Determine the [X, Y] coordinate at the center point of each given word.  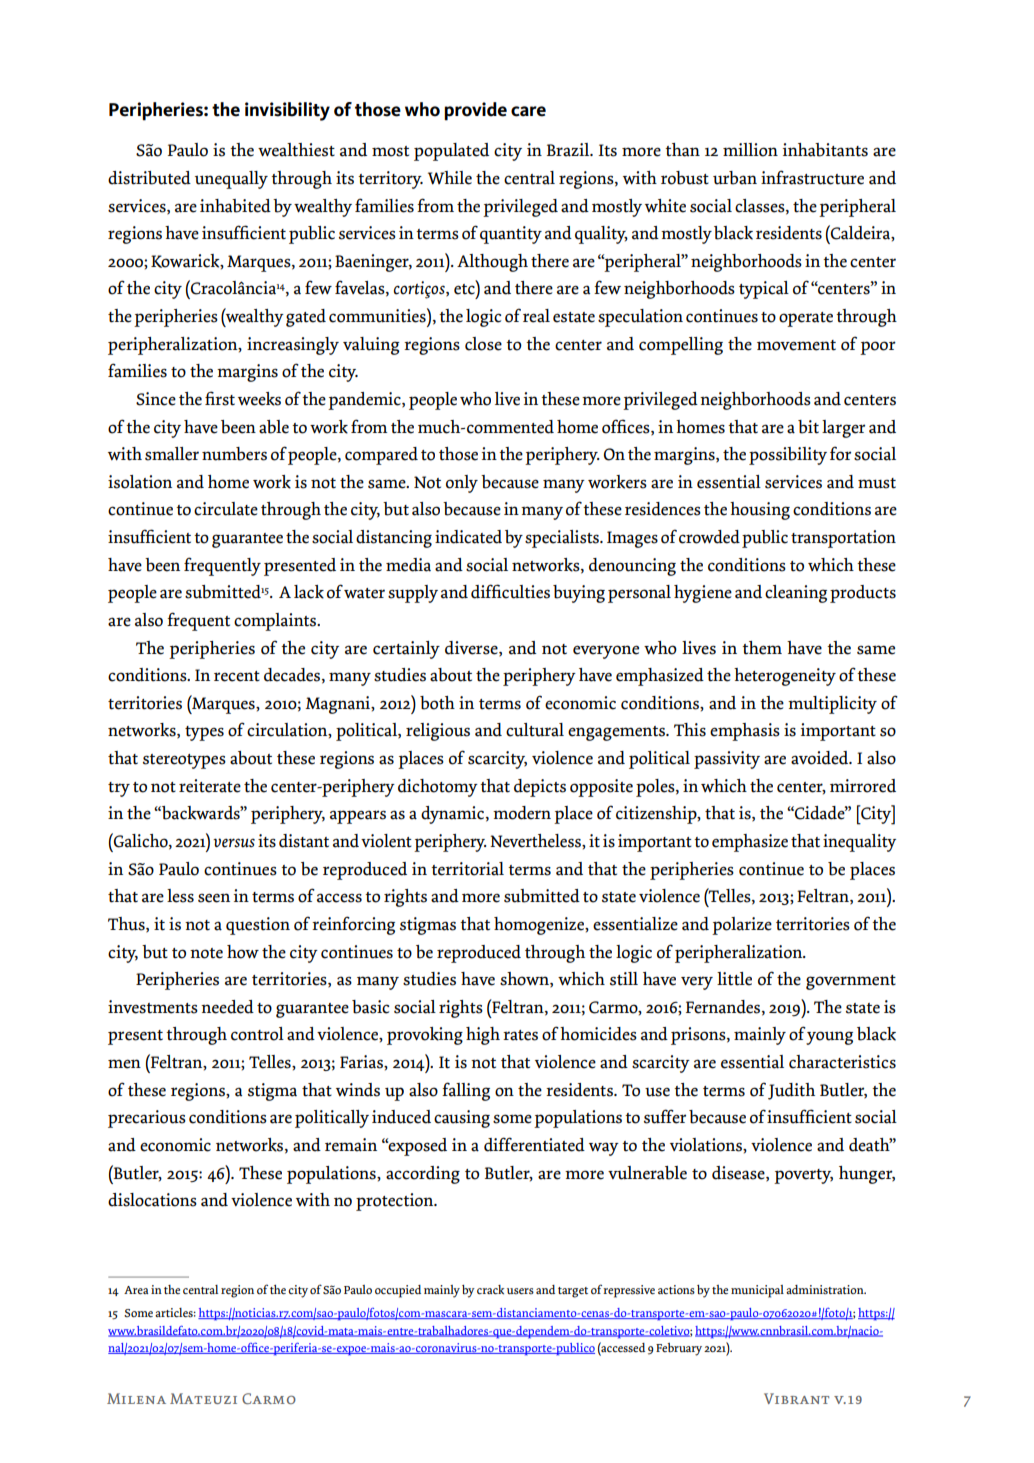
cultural [535, 730]
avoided [821, 758]
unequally [231, 180]
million [750, 150]
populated [451, 152]
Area [136, 1290]
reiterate [210, 786]
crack [490, 1290]
